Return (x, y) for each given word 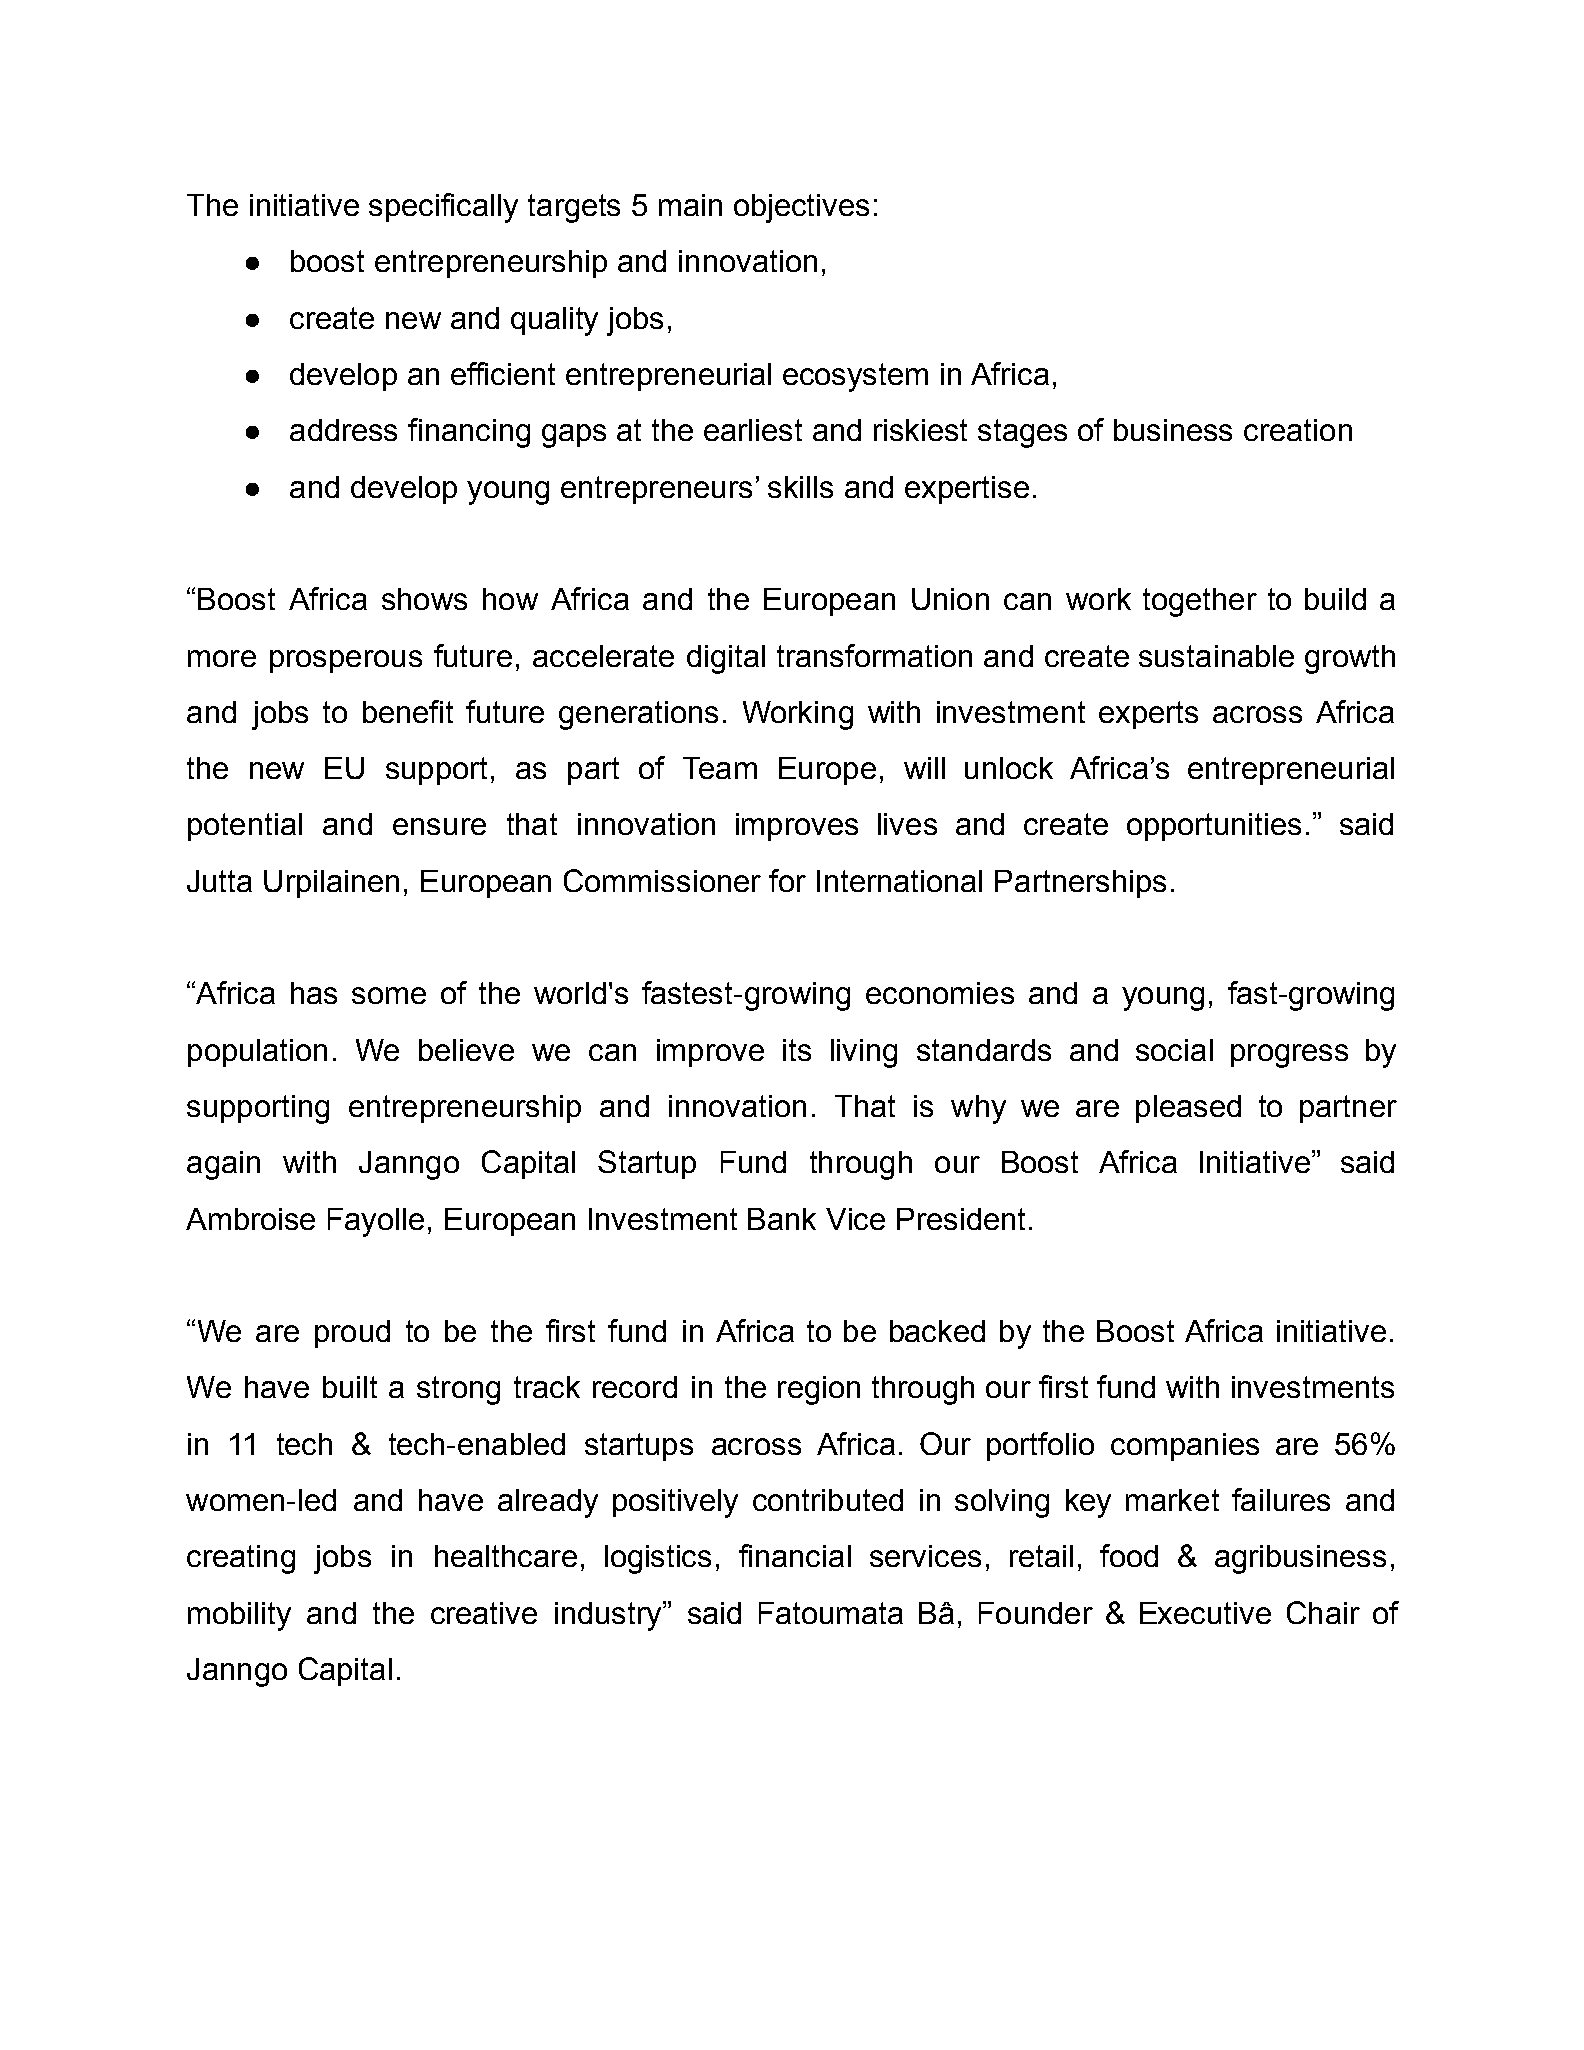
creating (241, 1559)
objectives (801, 208)
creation (1298, 430)
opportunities (1214, 827)
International (899, 881)
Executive (1205, 1613)
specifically (443, 208)
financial (795, 1555)
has (314, 993)
